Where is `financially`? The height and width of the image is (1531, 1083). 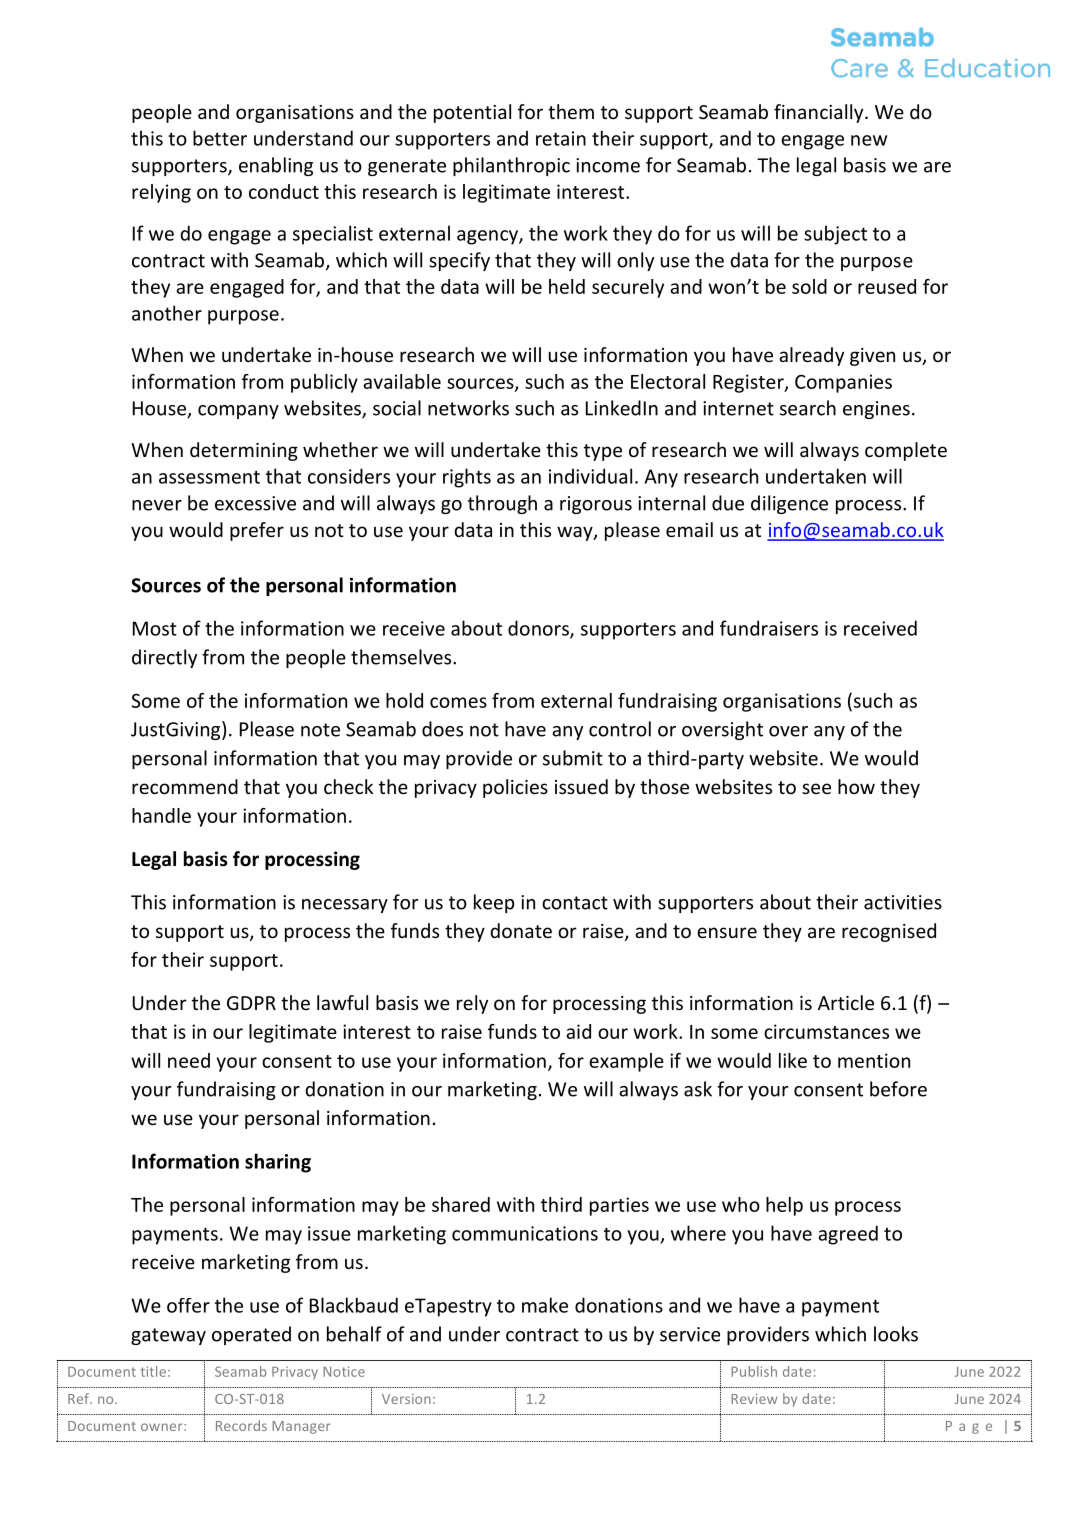
financially is located at coordinates (820, 113).
